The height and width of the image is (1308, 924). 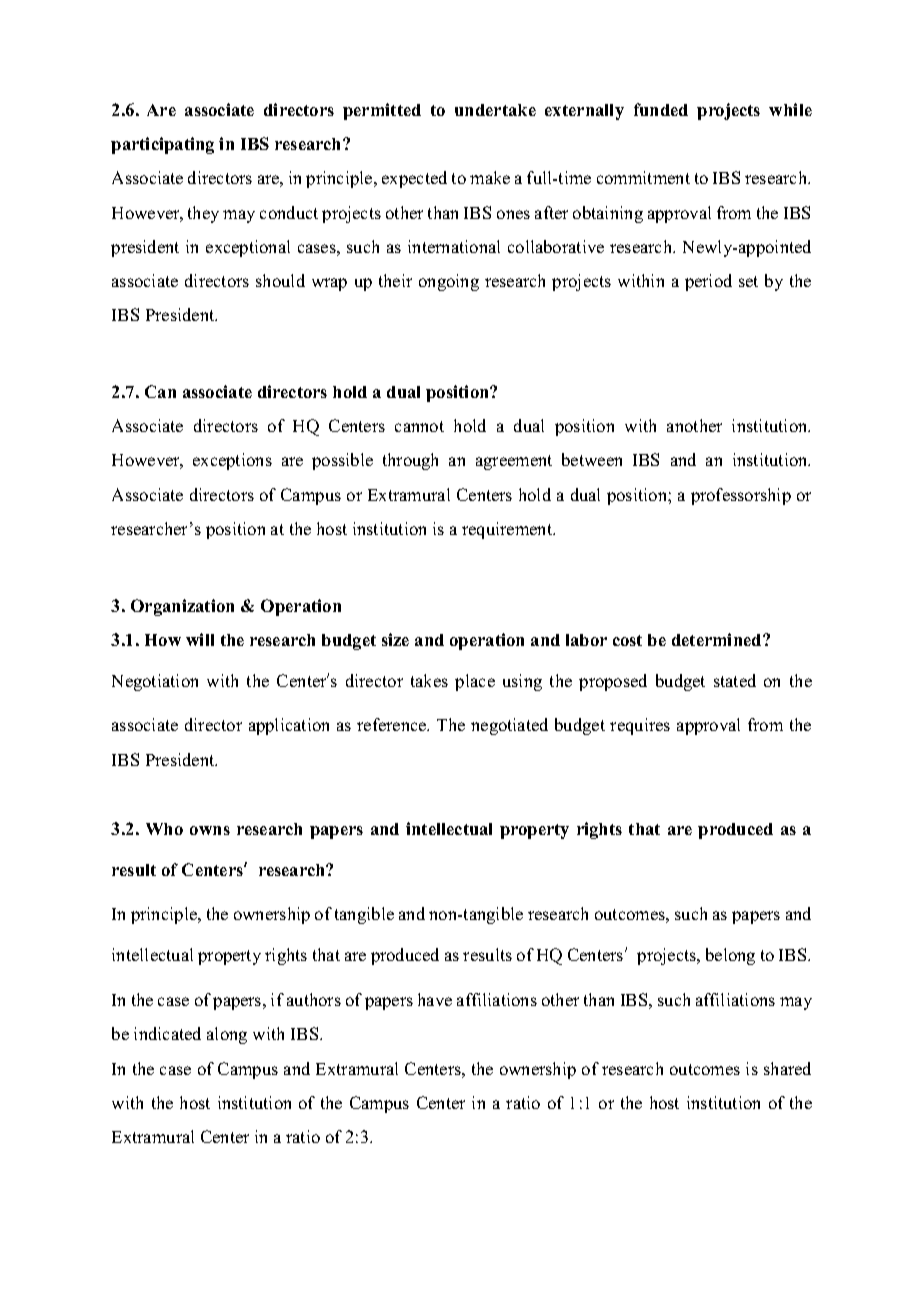 What do you see at coordinates (182, 607) in the image?
I see `Organization` at bounding box center [182, 607].
